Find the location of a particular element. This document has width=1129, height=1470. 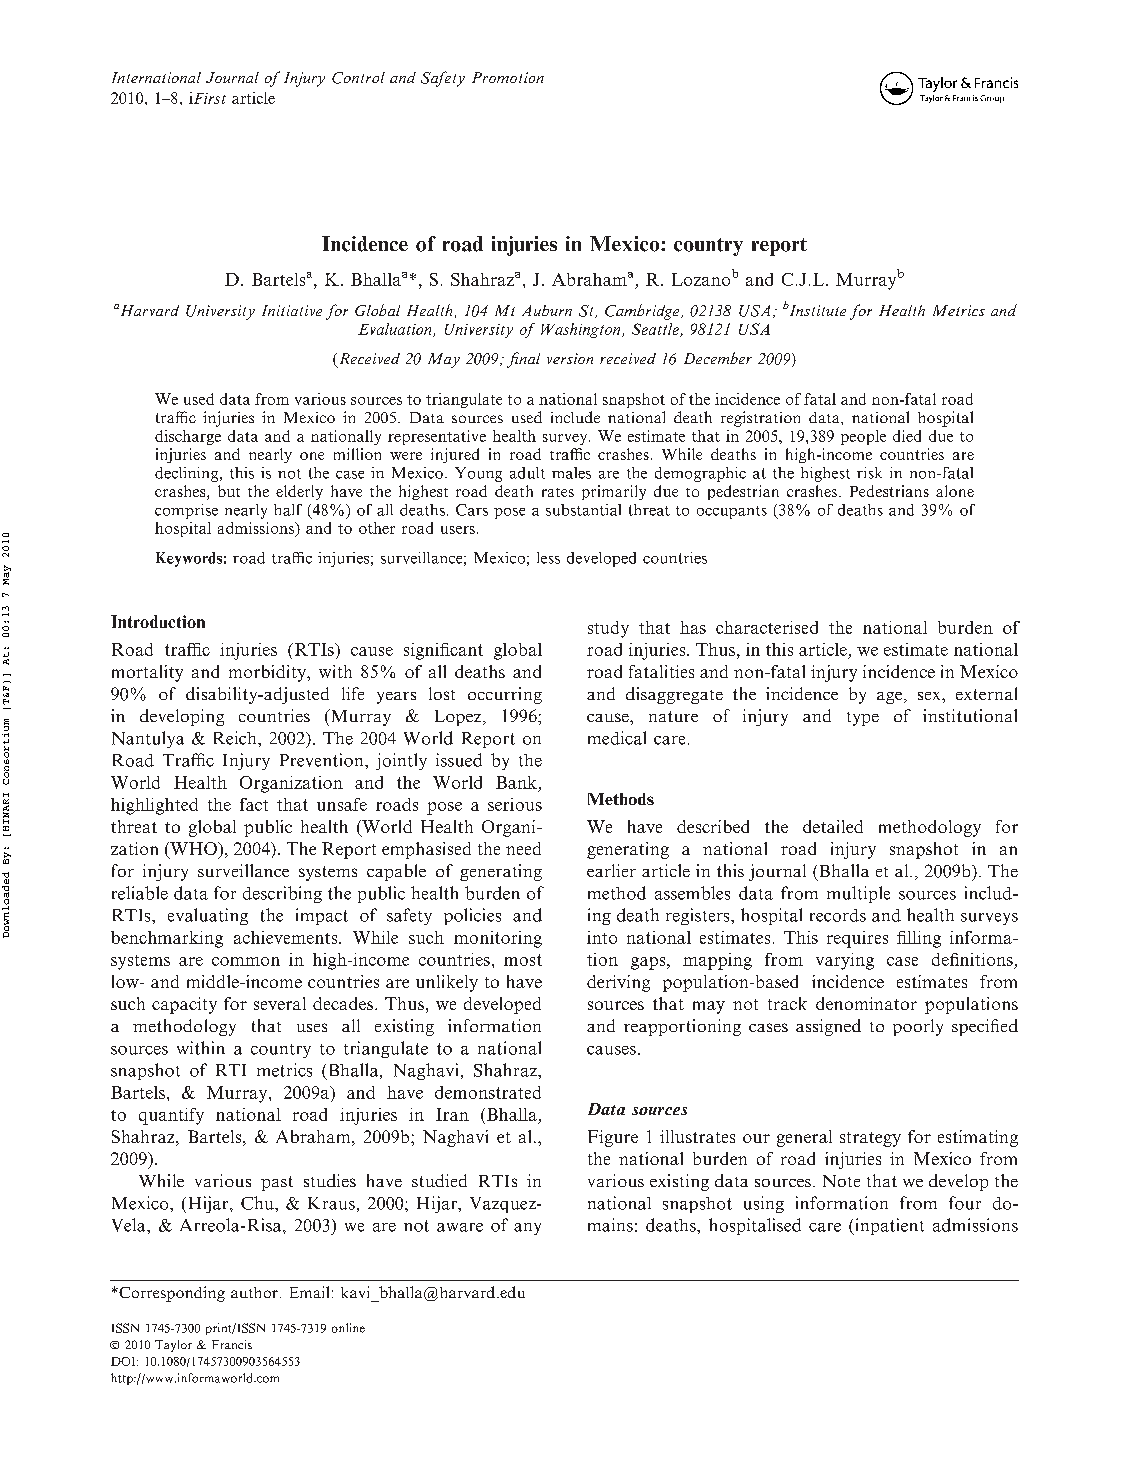

characterised is located at coordinates (767, 627).
